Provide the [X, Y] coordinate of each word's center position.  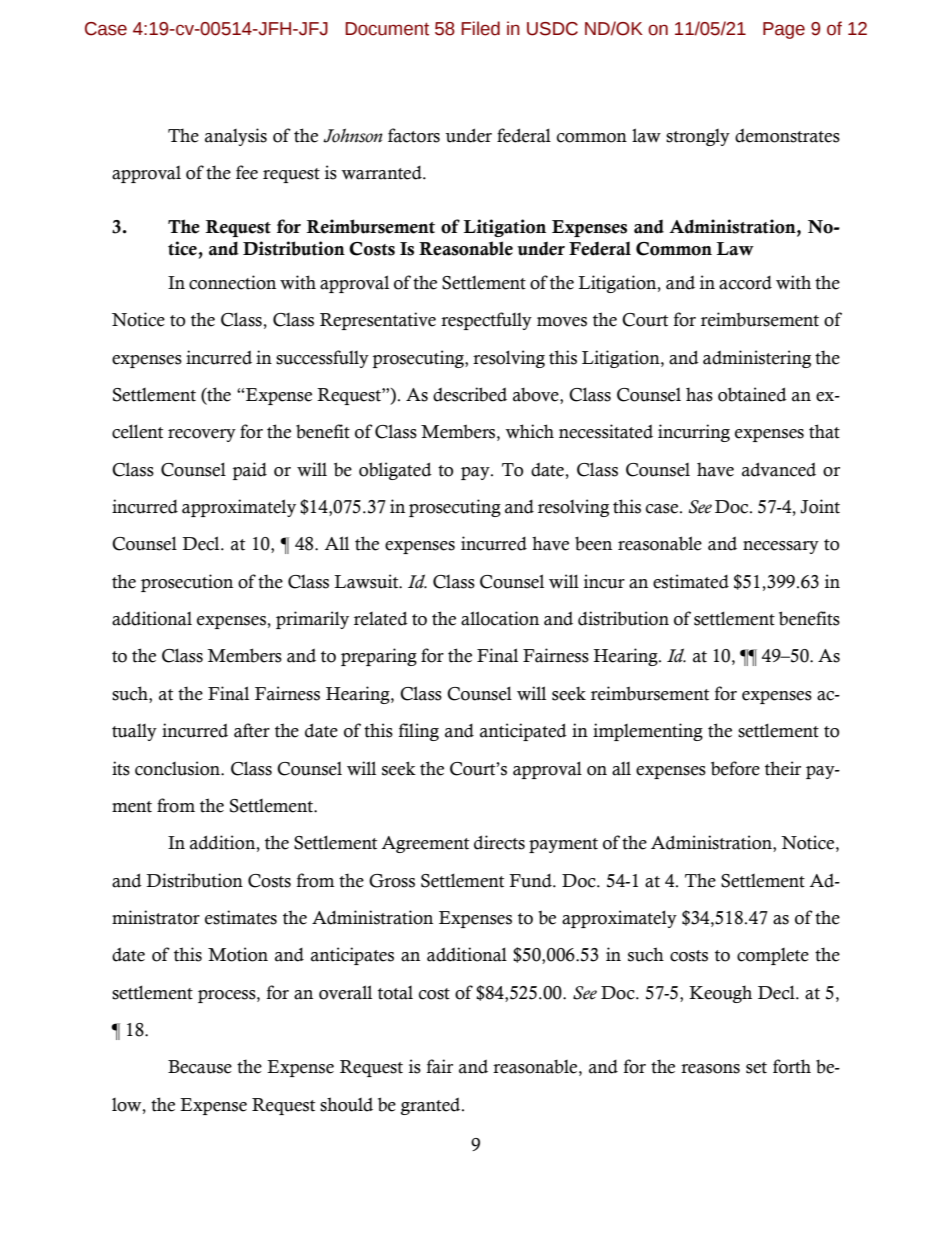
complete [773, 956]
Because [200, 1067]
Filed [480, 28]
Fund [531, 881]
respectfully [486, 321]
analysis [236, 137]
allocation [500, 618]
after [252, 730]
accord [745, 283]
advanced [779, 469]
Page [784, 30]
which [529, 431]
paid [249, 471]
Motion [238, 954]
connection [232, 282]
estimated [691, 581]
